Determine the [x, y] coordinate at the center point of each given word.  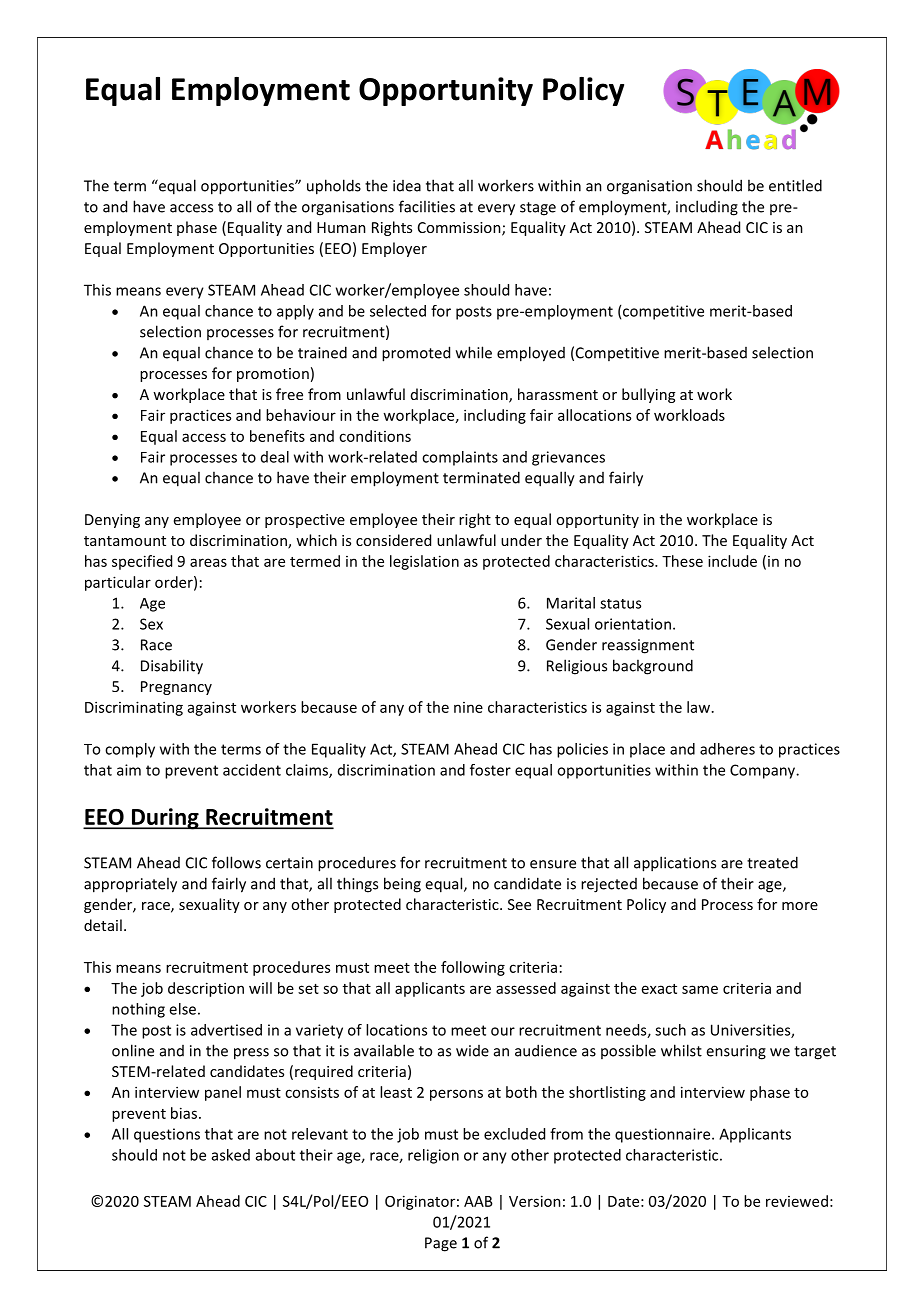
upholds [334, 187]
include [732, 561]
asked [231, 1155]
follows [236, 862]
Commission [460, 229]
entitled [795, 185]
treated [772, 862]
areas [208, 562]
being [402, 885]
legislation [424, 562]
